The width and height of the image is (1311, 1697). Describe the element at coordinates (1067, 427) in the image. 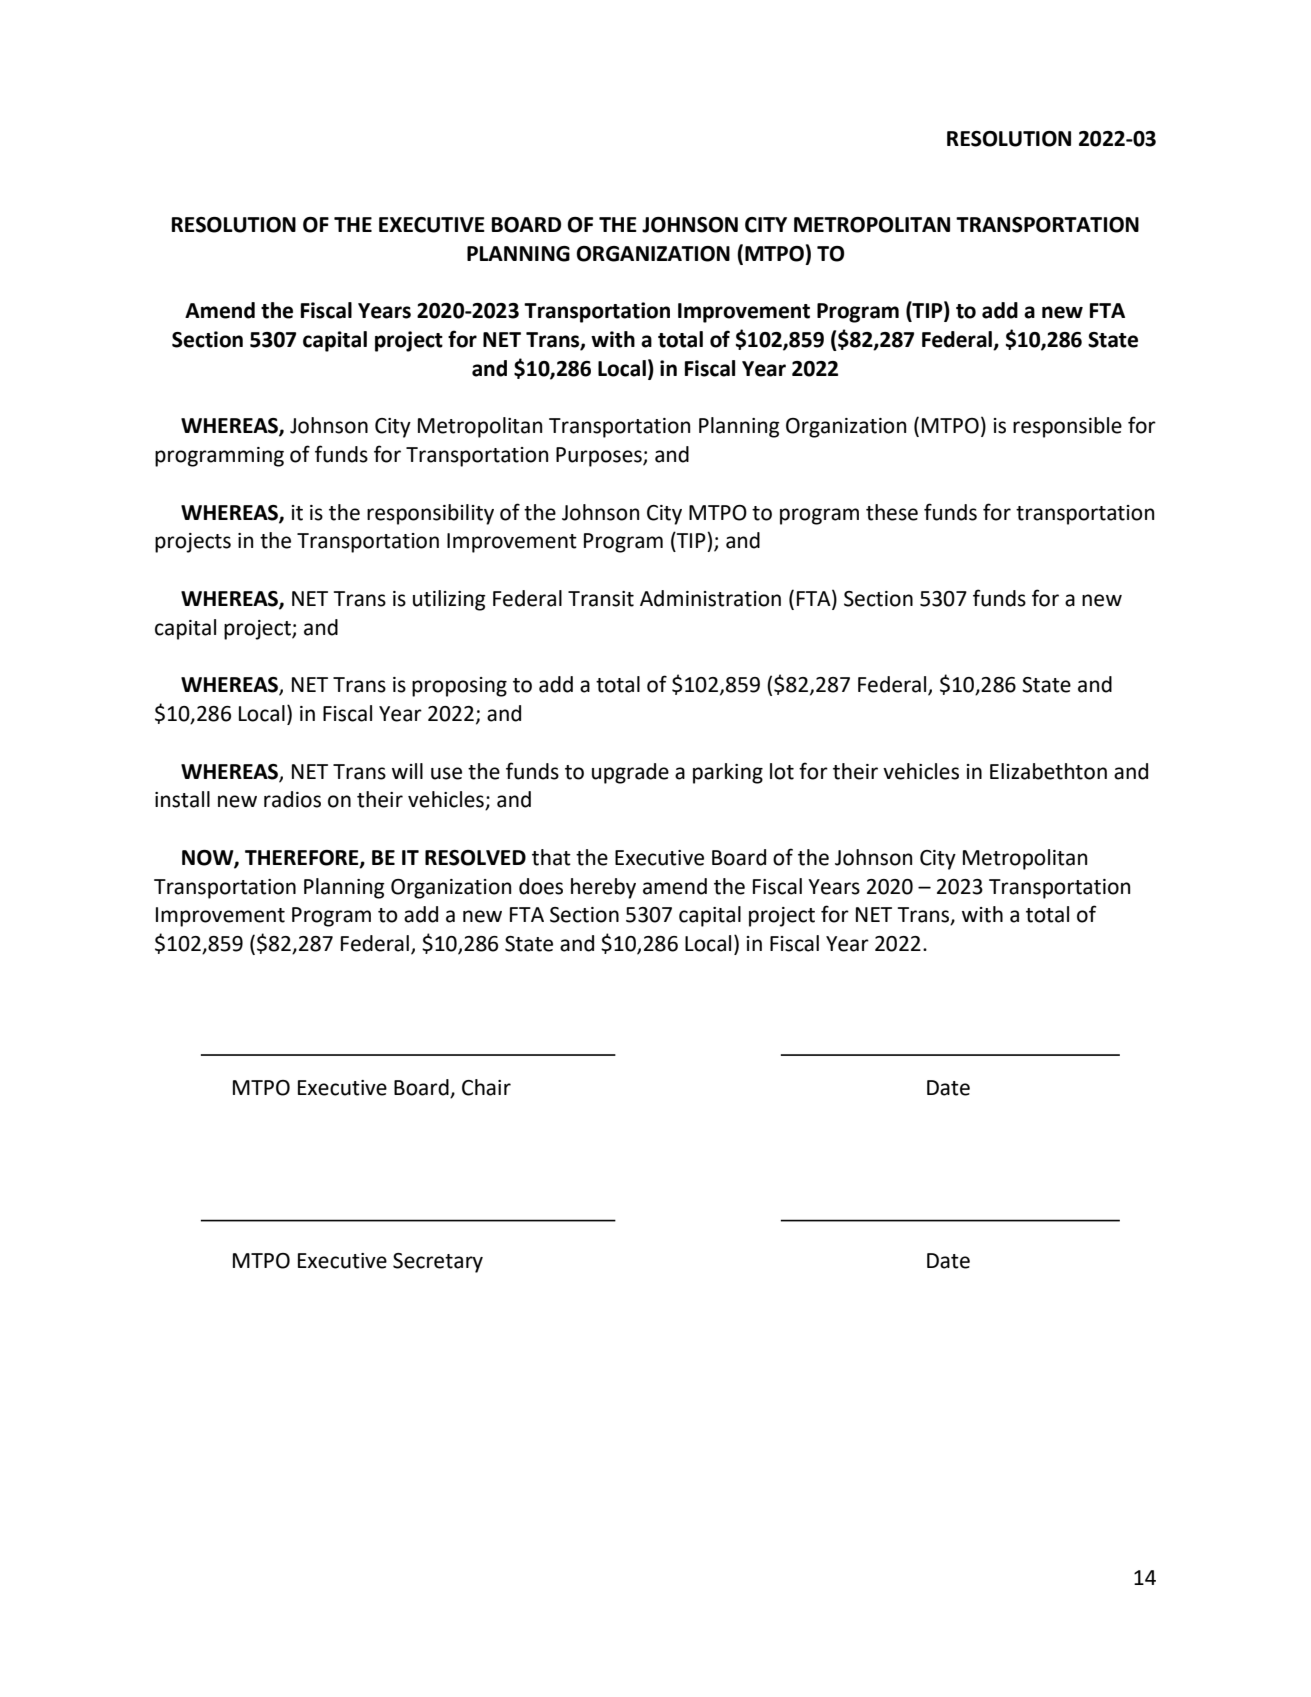

I see `responsible` at that location.
